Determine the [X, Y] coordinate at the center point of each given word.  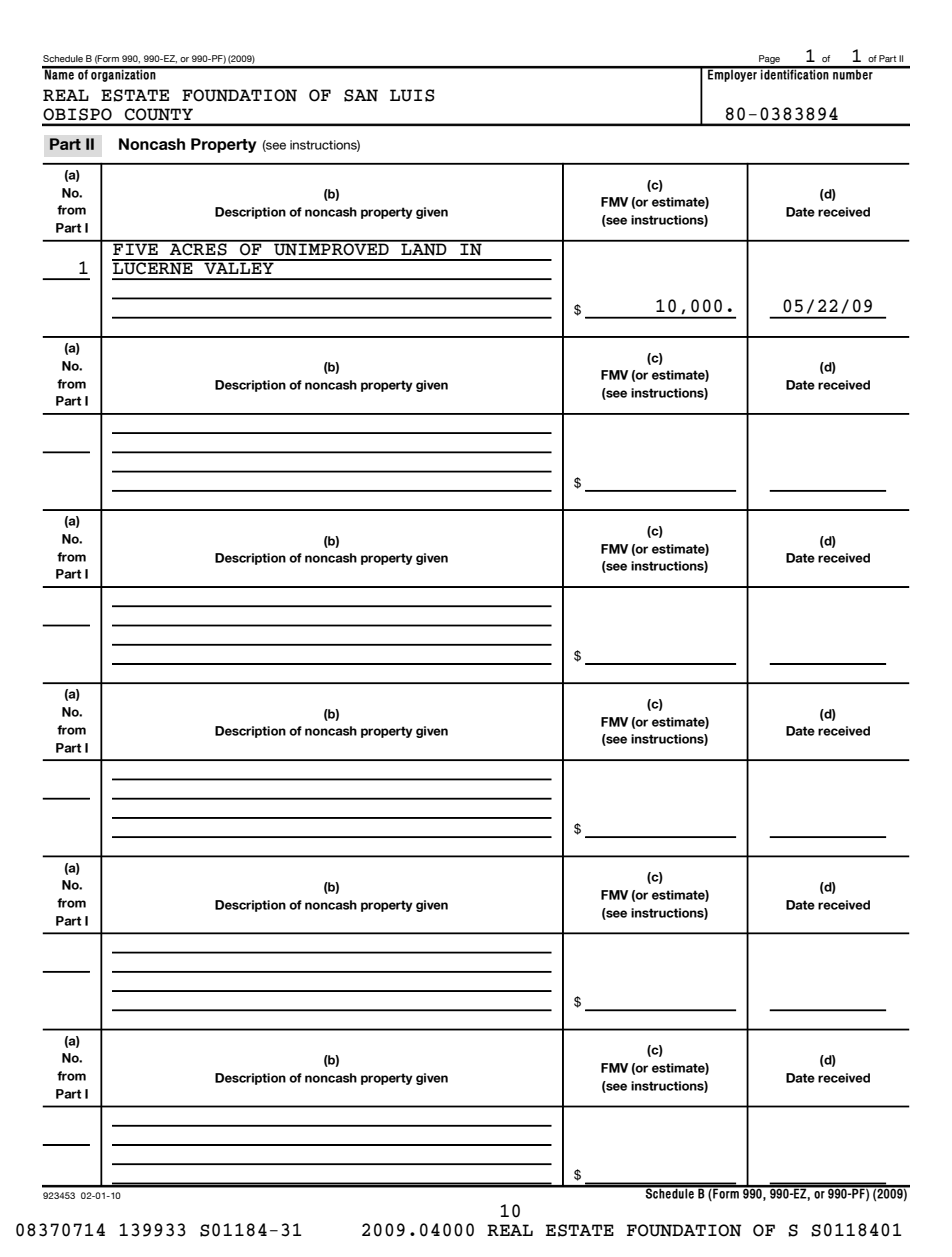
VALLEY [239, 267]
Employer [733, 74]
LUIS [412, 95]
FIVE [135, 248]
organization [123, 74]
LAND [424, 248]
